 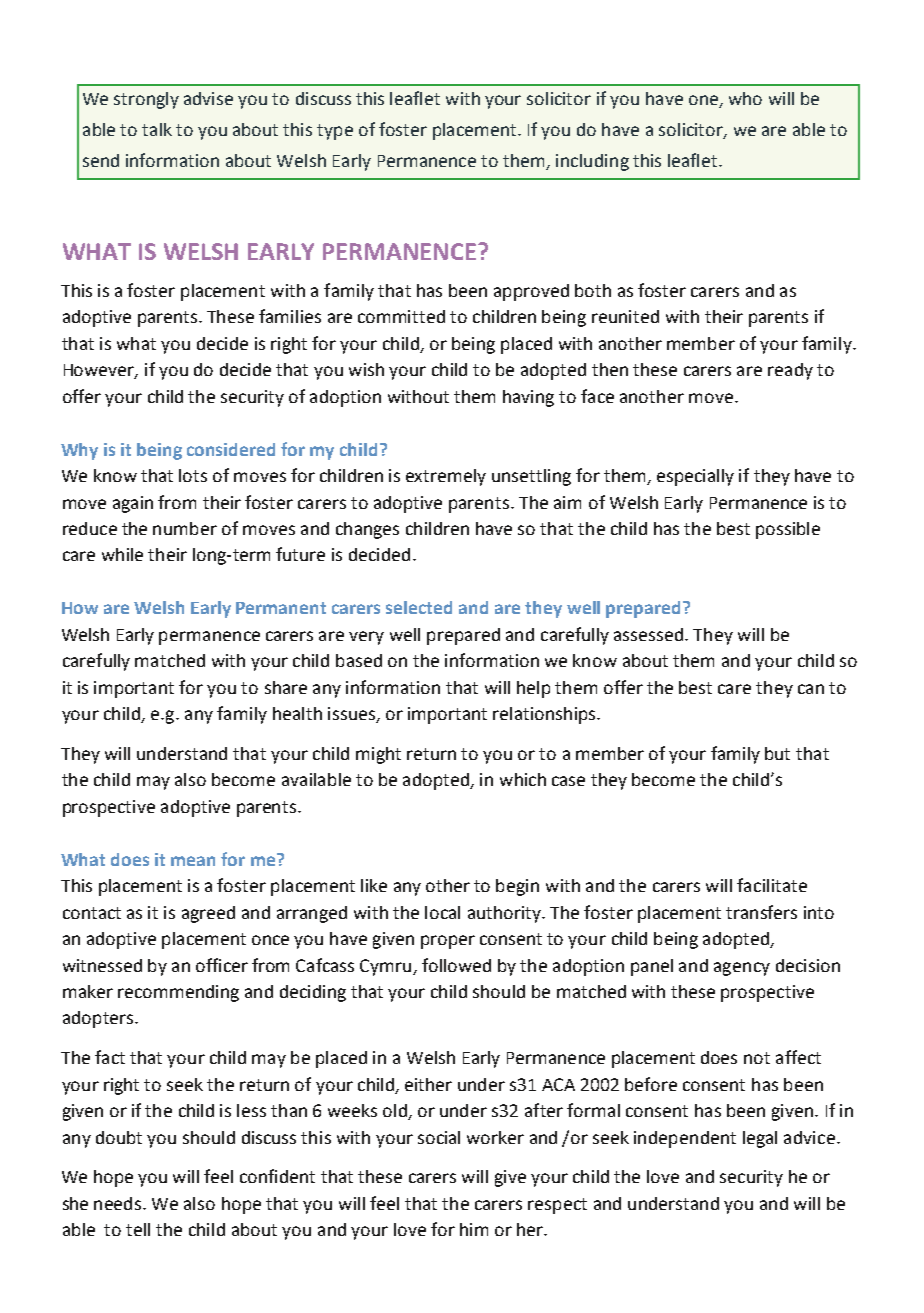 What do you see at coordinates (157, 129) in the page?
I see `talk` at bounding box center [157, 129].
